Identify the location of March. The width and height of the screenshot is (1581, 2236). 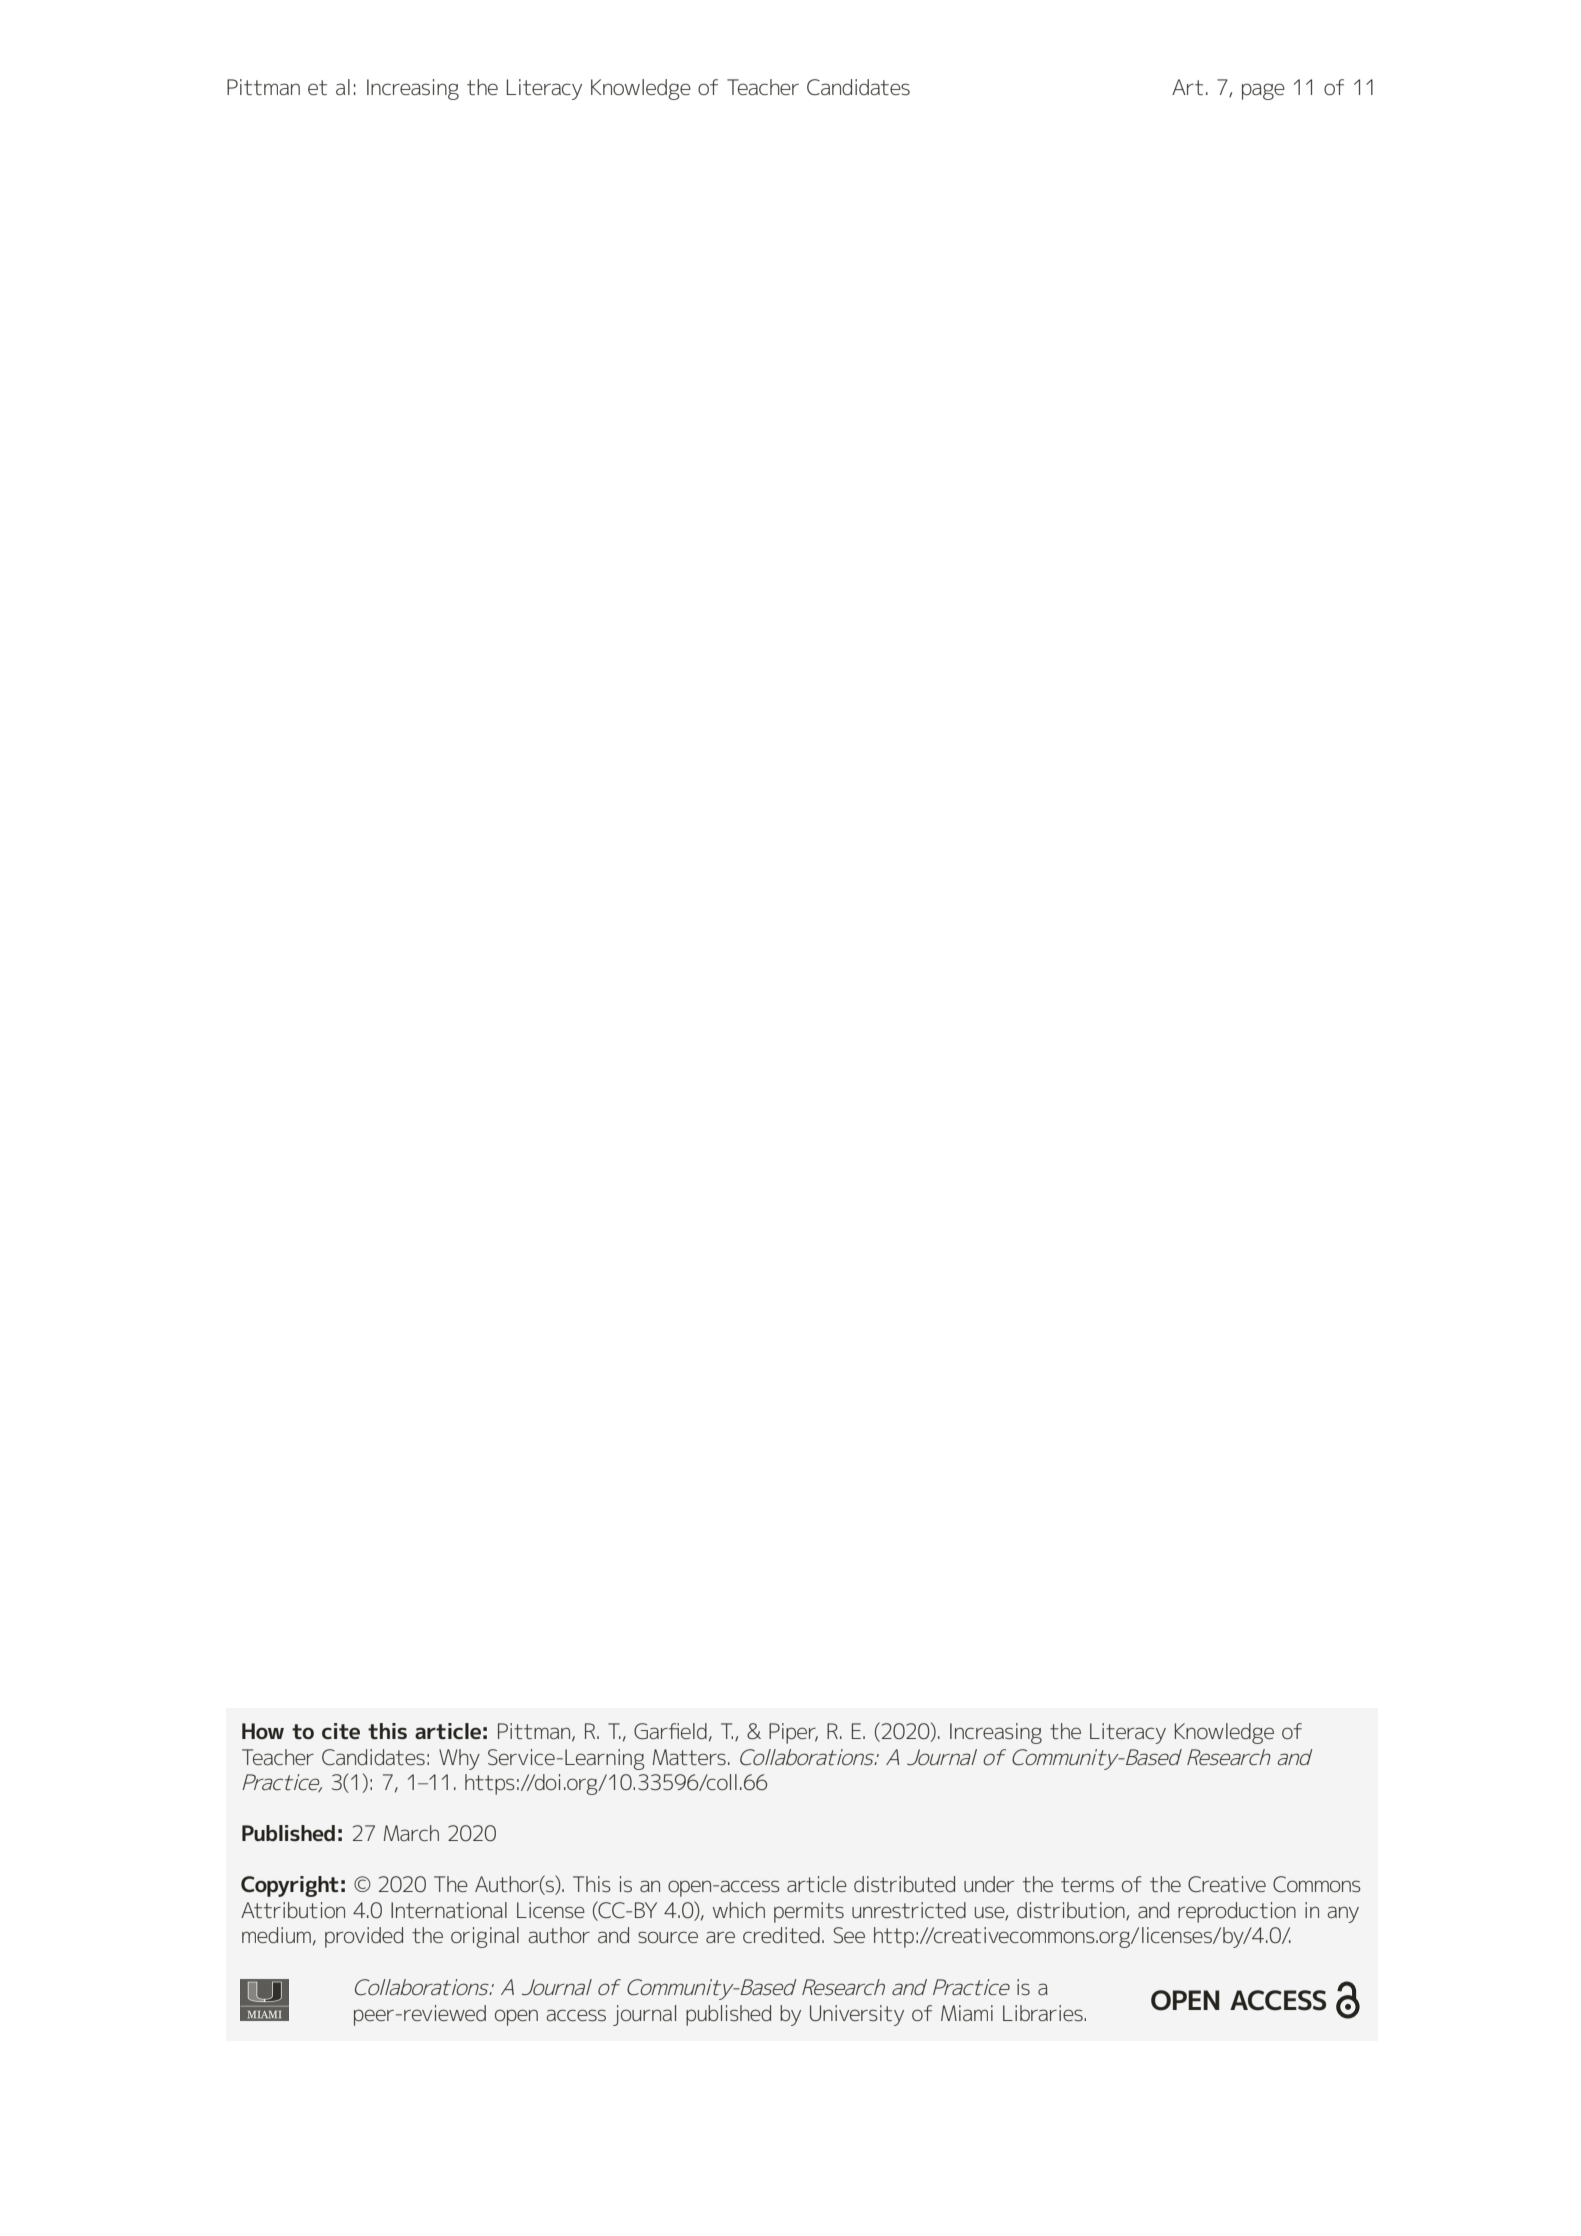
(411, 1833).
